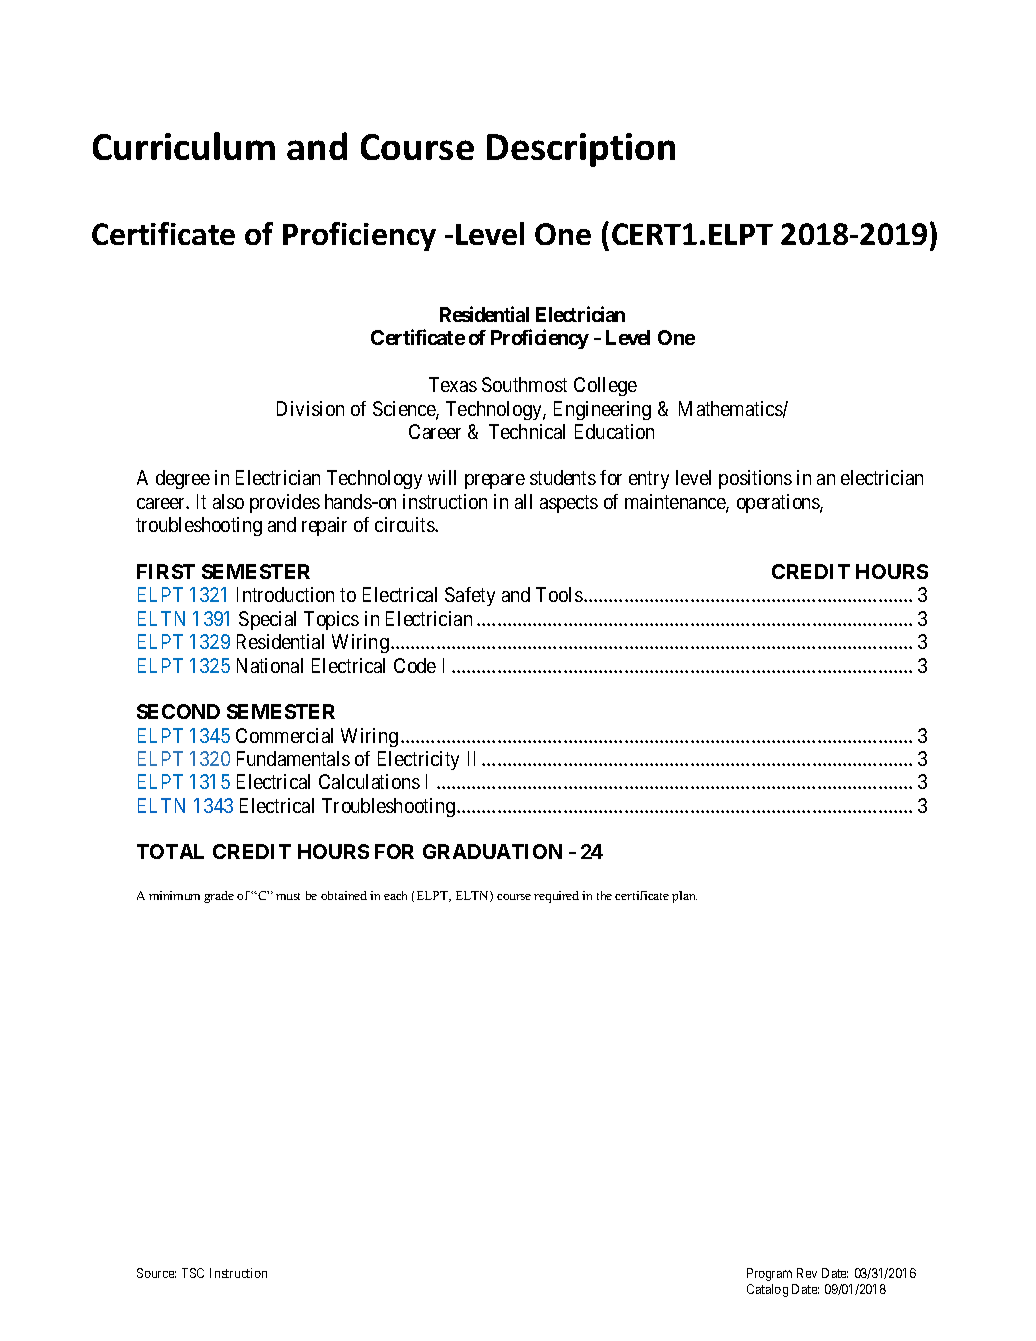 The width and height of the page is (1036, 1341). Describe the element at coordinates (184, 146) in the page. I see `Curriculum` at that location.
